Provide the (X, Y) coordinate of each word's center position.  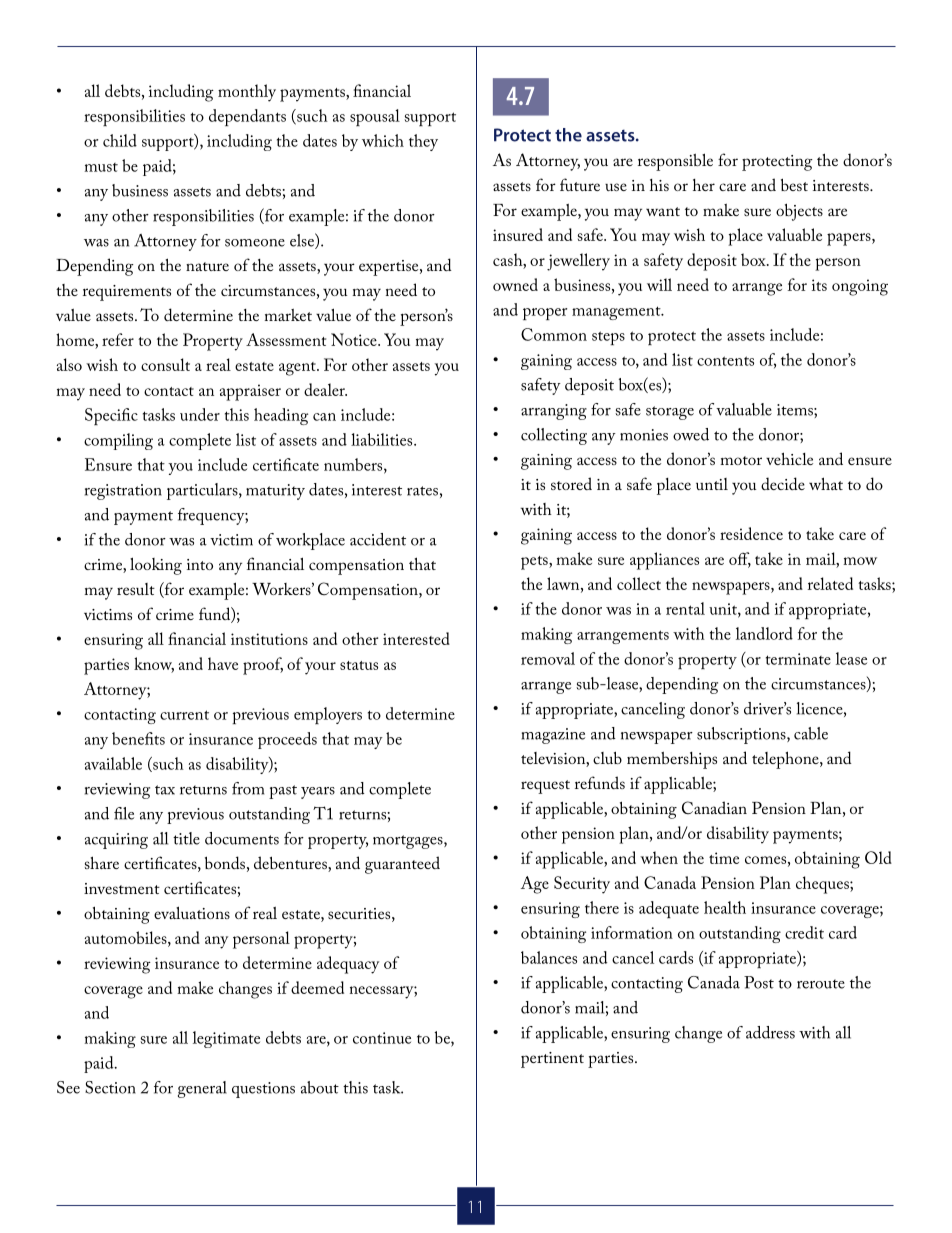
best (794, 185)
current (184, 715)
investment (122, 888)
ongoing (860, 287)
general (202, 1089)
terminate (798, 659)
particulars (203, 491)
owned (515, 284)
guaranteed (402, 865)
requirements (127, 293)
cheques (823, 885)
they (423, 142)
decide (783, 483)
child (120, 140)
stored (571, 483)
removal (548, 658)
